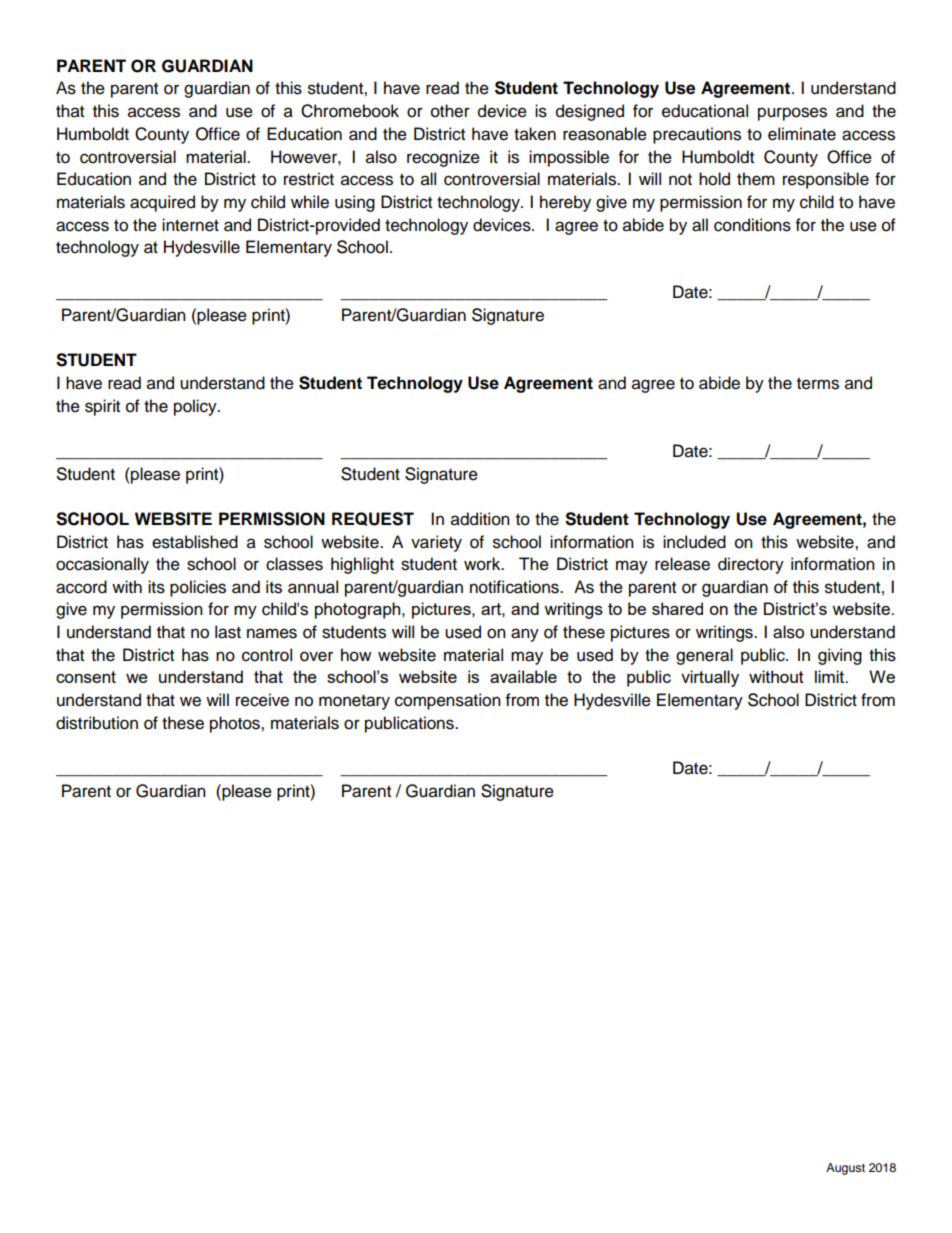 This image has width=952, height=1233. I want to click on addition, so click(480, 519).
